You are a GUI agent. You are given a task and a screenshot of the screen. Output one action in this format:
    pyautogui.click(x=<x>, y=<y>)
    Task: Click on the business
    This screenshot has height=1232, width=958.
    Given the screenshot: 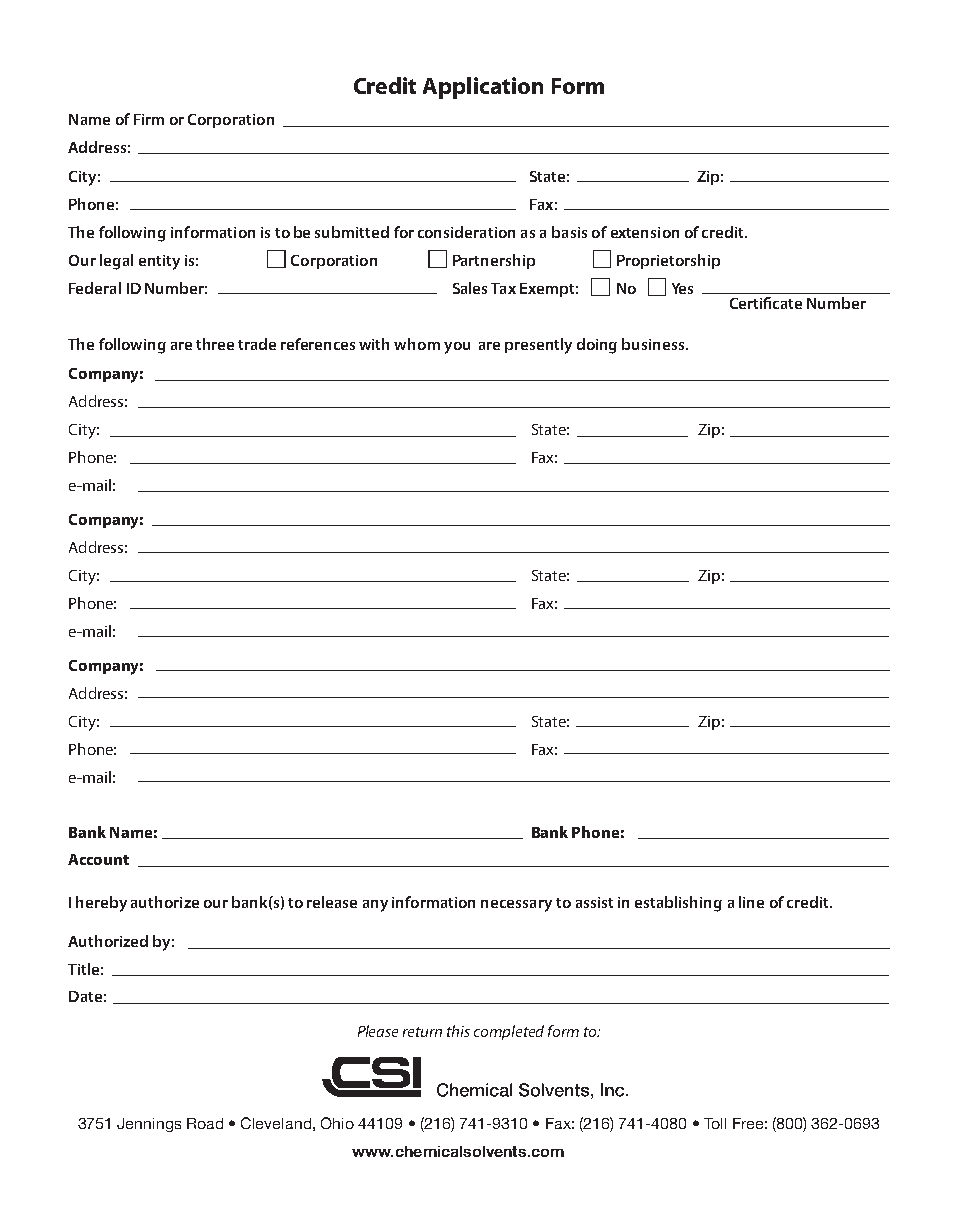 What is the action you would take?
    pyautogui.click(x=654, y=344)
